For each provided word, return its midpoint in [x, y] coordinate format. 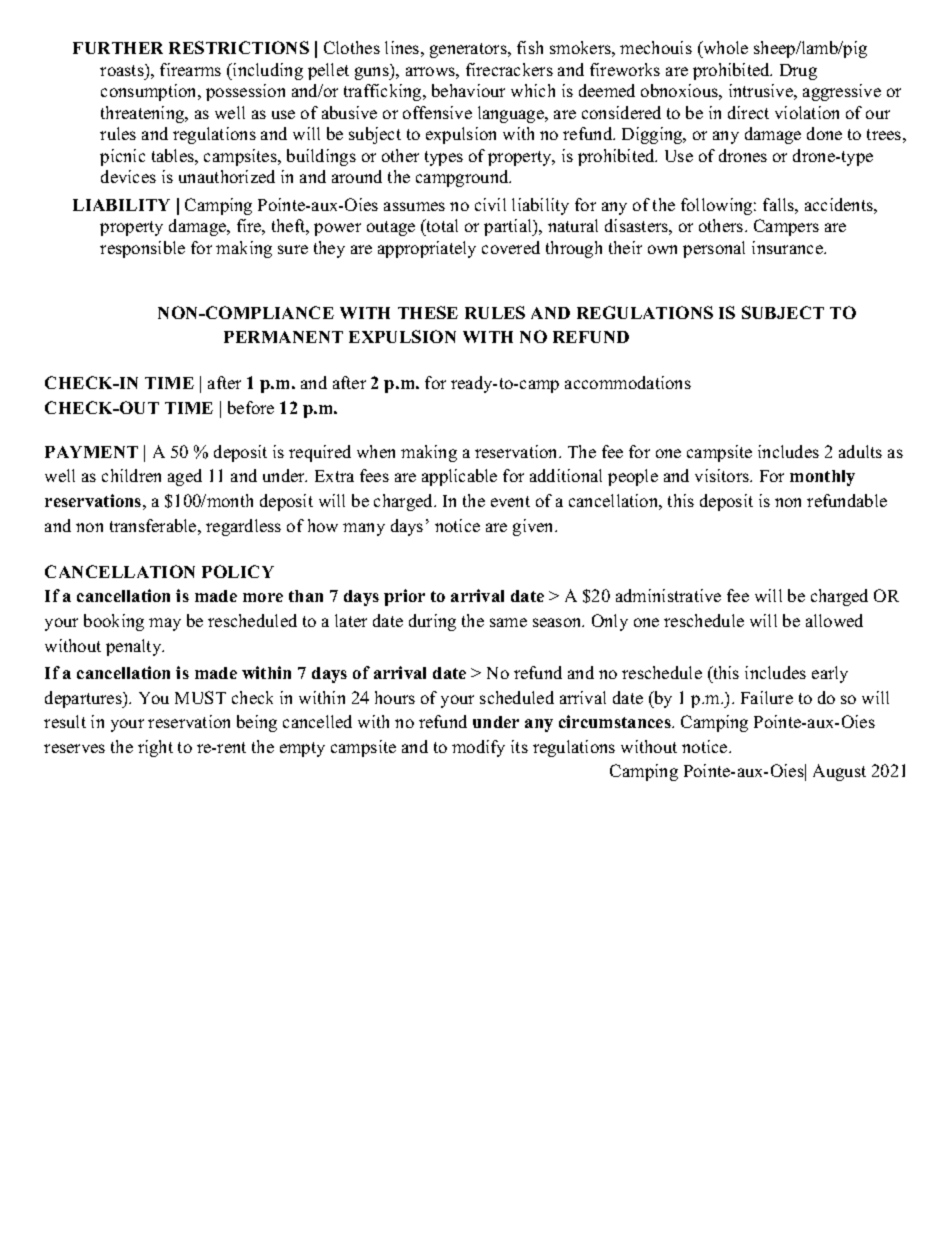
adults [860, 451]
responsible [142, 249]
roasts [123, 70]
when [376, 451]
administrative [668, 595]
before [251, 407]
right [155, 748]
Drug [798, 72]
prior [404, 597]
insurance [788, 247]
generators [469, 50]
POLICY [238, 571]
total [441, 227]
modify [478, 748]
